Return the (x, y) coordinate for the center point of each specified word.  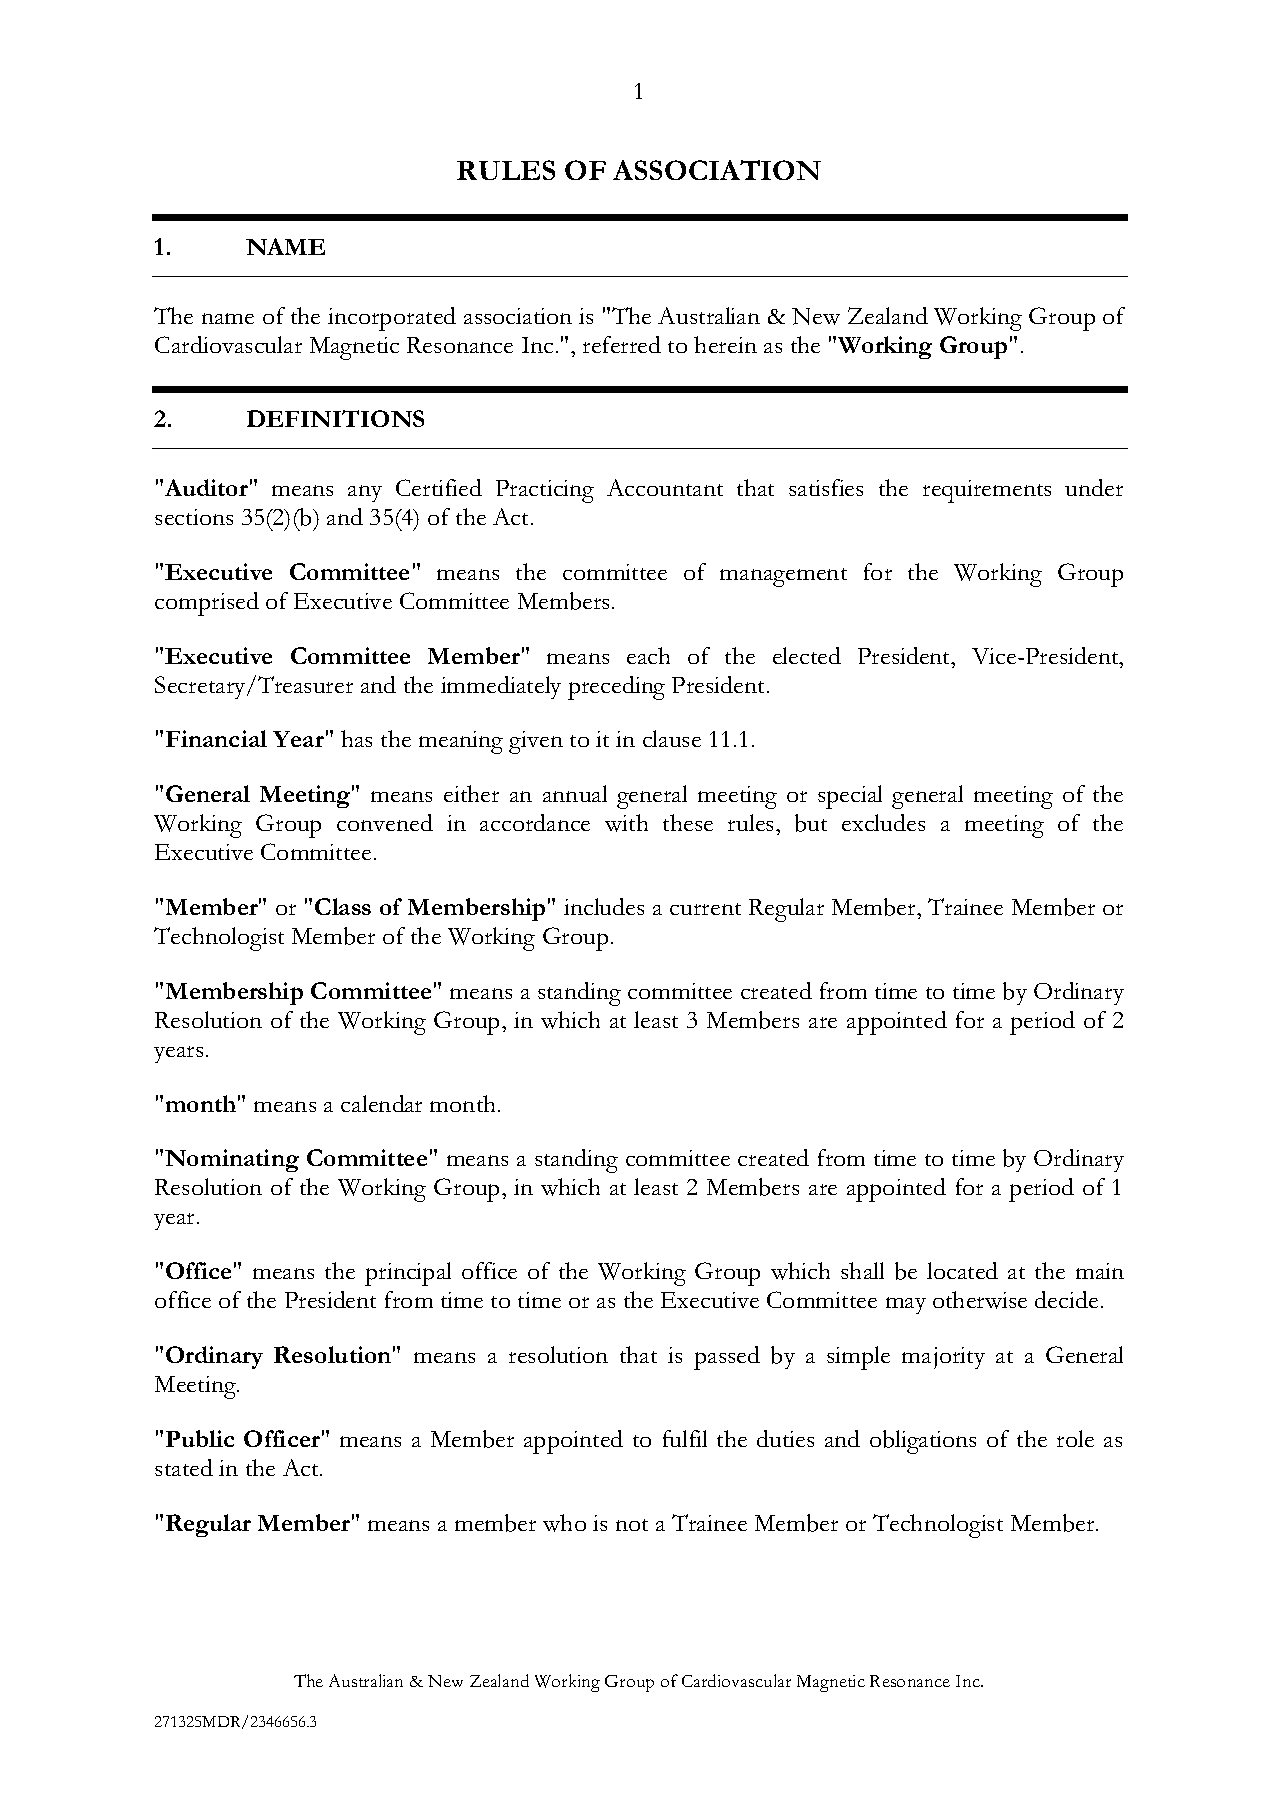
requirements (987, 491)
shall (862, 1270)
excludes (883, 822)
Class (343, 906)
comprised (207, 604)
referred (622, 344)
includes (604, 906)
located (962, 1270)
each (648, 655)
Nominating (232, 1160)
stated (184, 1467)
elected (807, 655)
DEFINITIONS (335, 418)
